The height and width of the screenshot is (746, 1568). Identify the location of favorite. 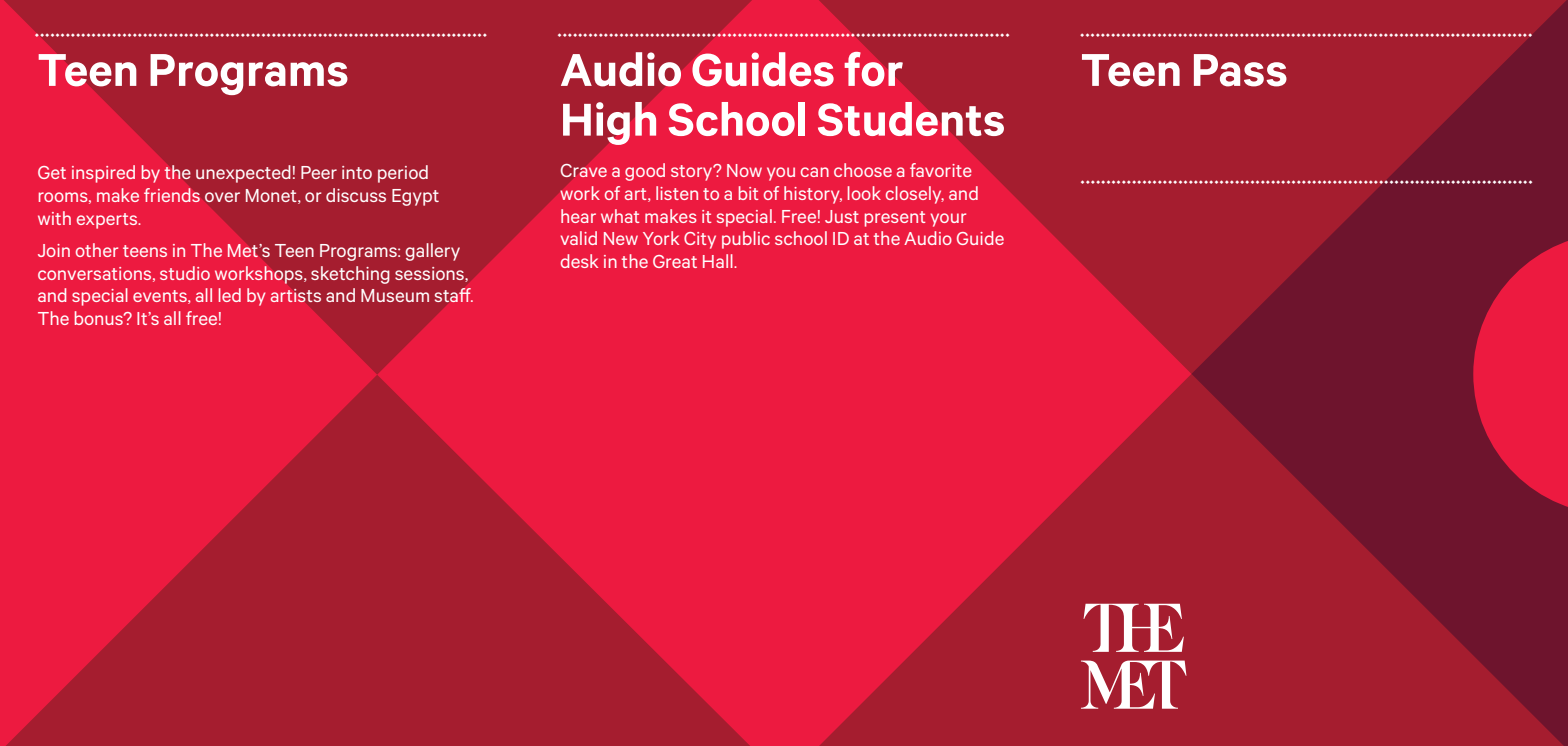
(941, 170).
